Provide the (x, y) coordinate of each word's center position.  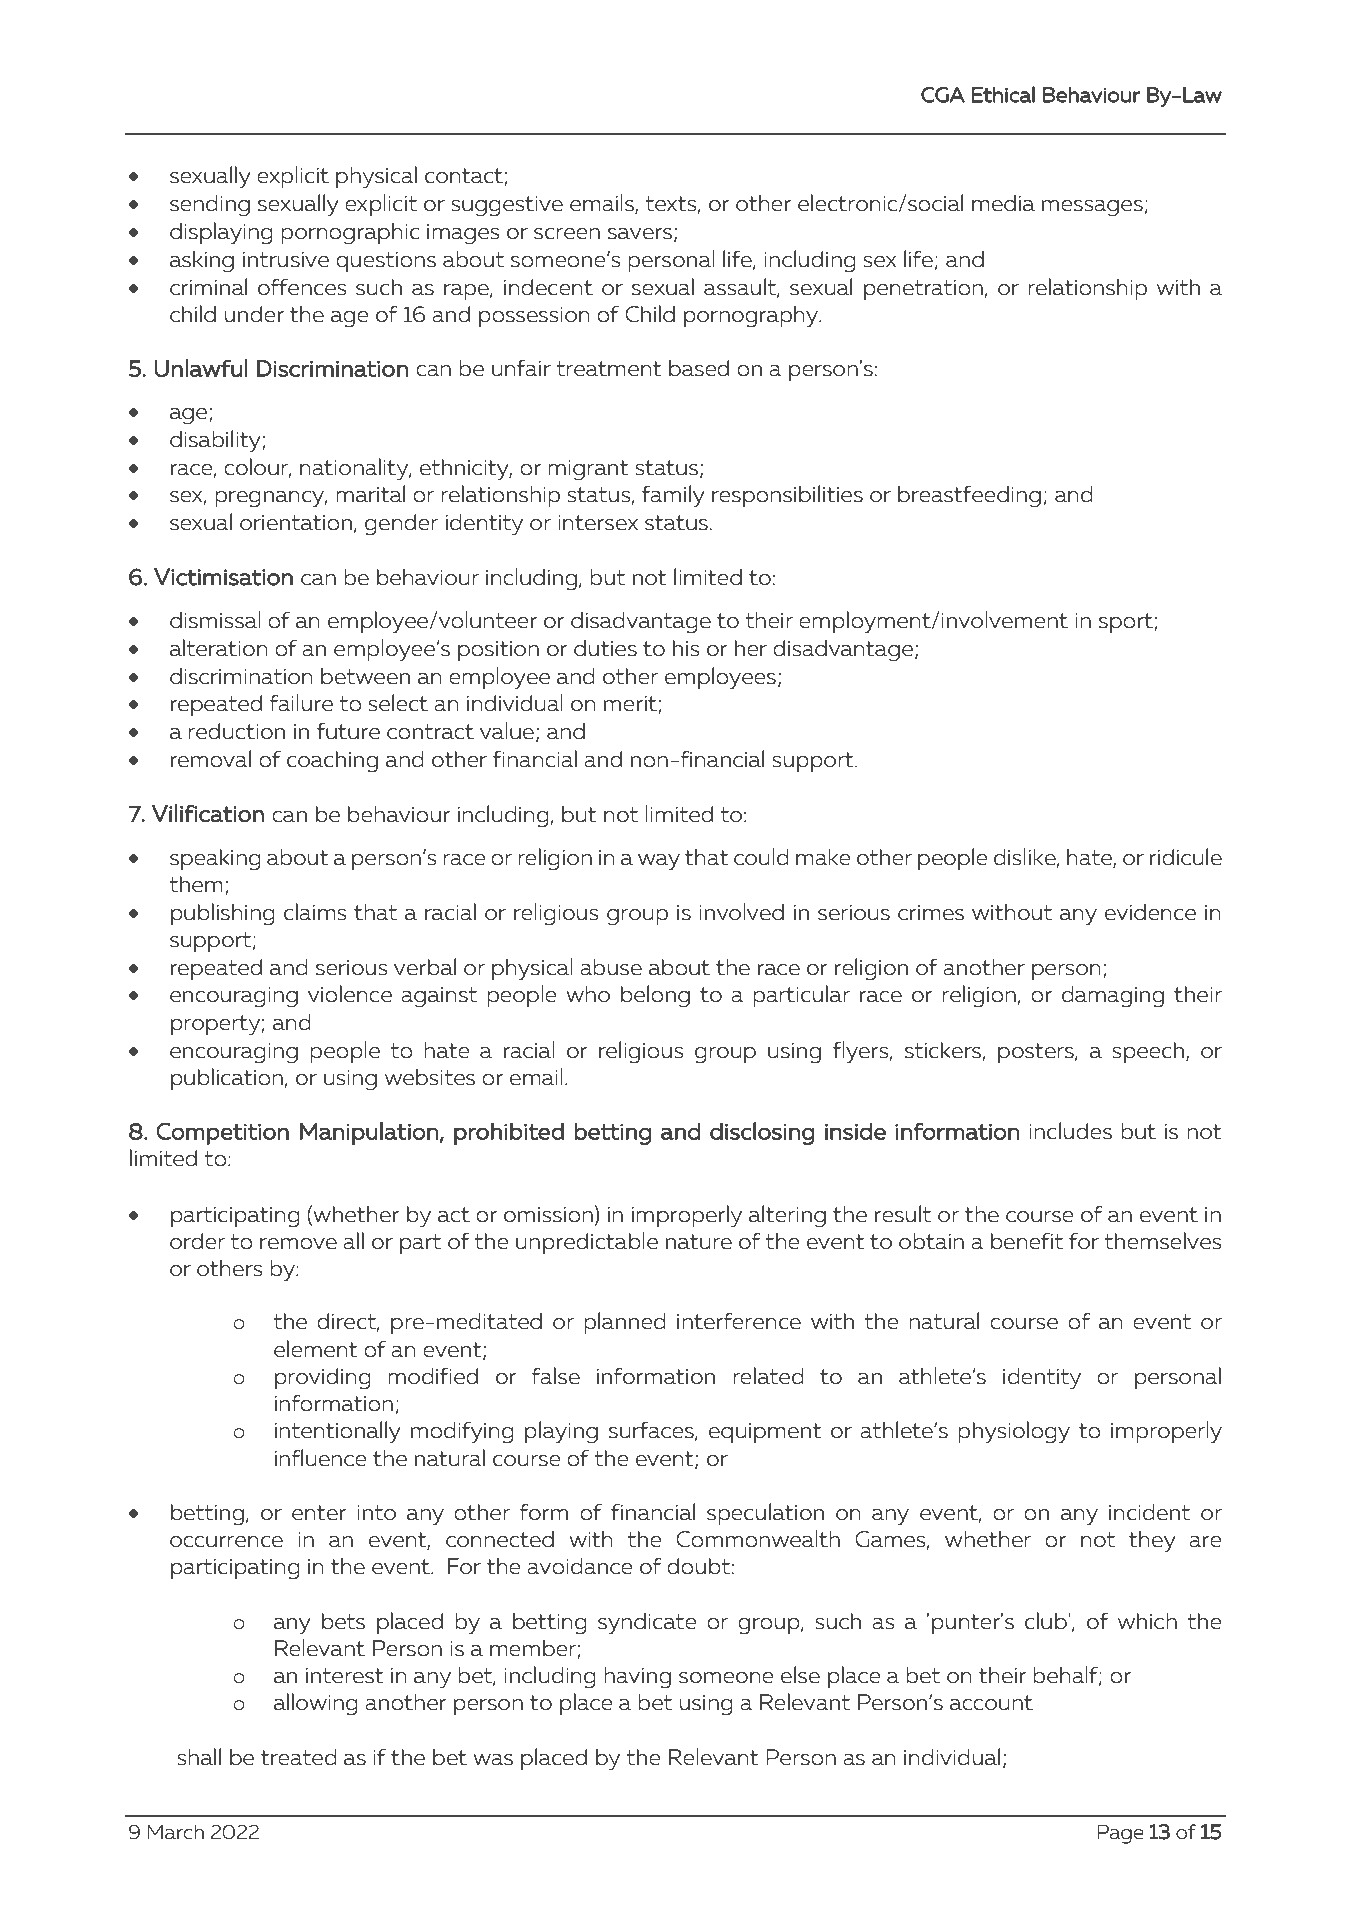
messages (1092, 208)
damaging (1113, 996)
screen (567, 234)
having (637, 1677)
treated (299, 1757)
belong (655, 996)
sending (210, 206)
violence (350, 994)
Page (1121, 1834)
